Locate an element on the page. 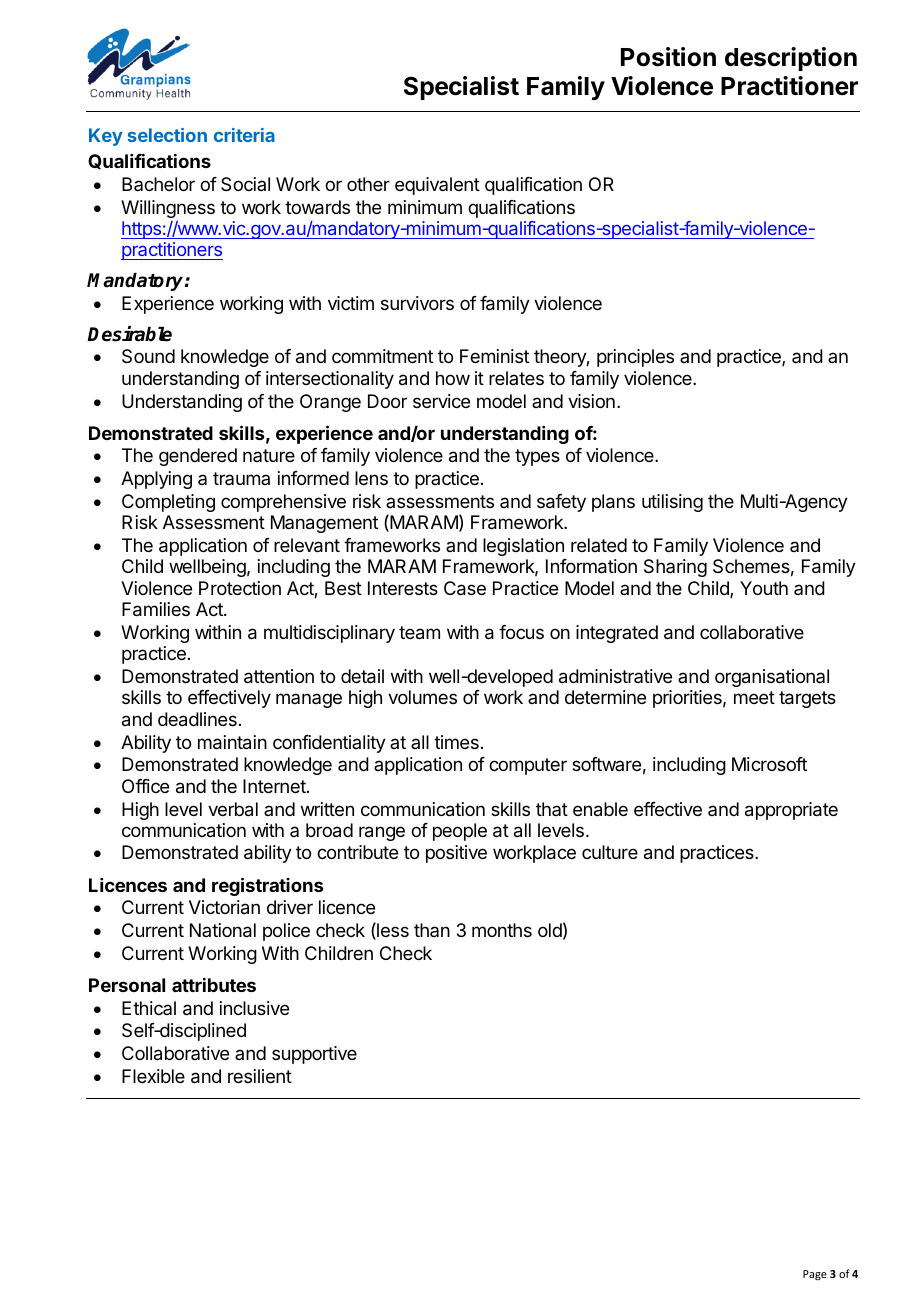  National is located at coordinates (223, 930).
